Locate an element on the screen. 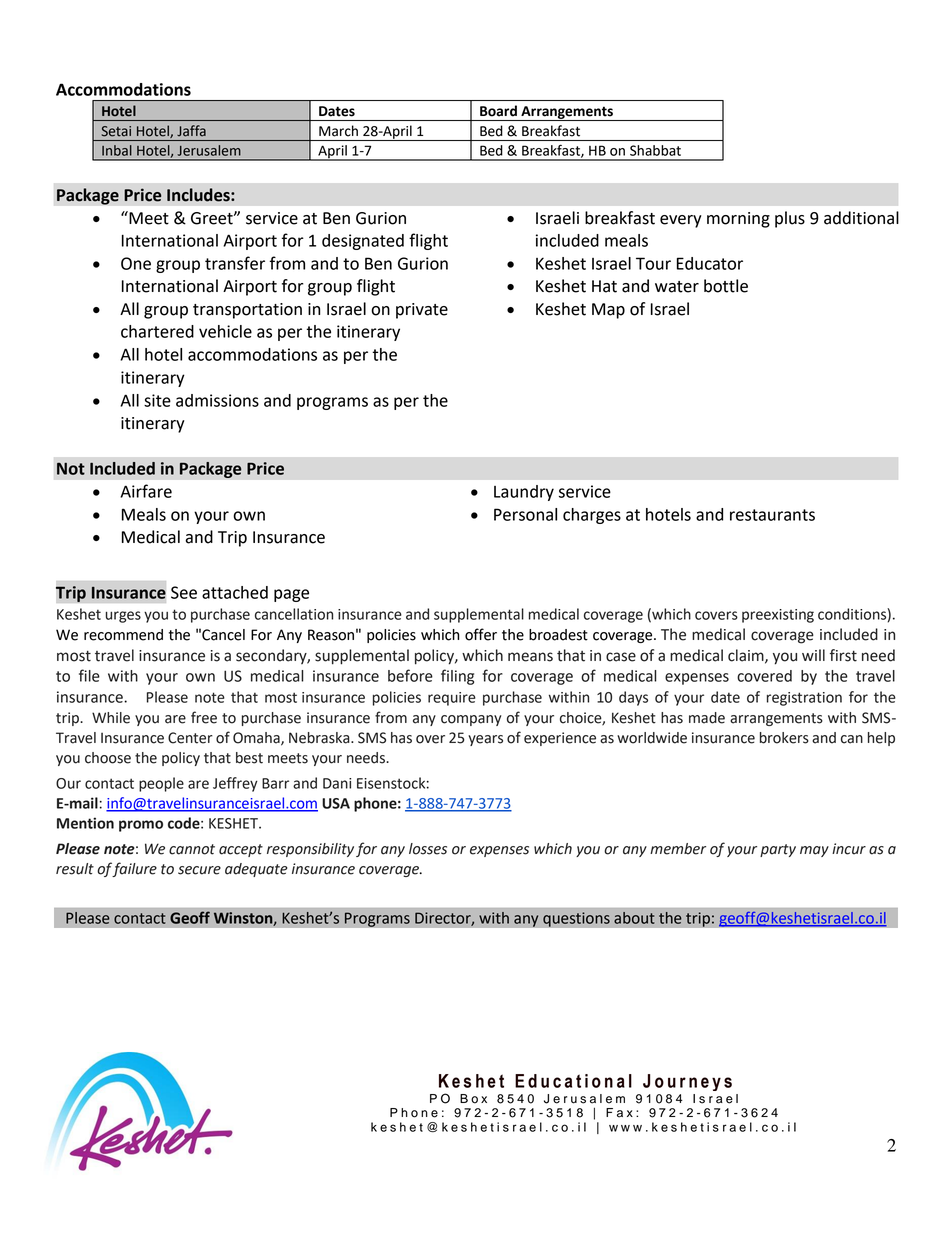 This screenshot has width=952, height=1233. Jaffa is located at coordinates (191, 131).
